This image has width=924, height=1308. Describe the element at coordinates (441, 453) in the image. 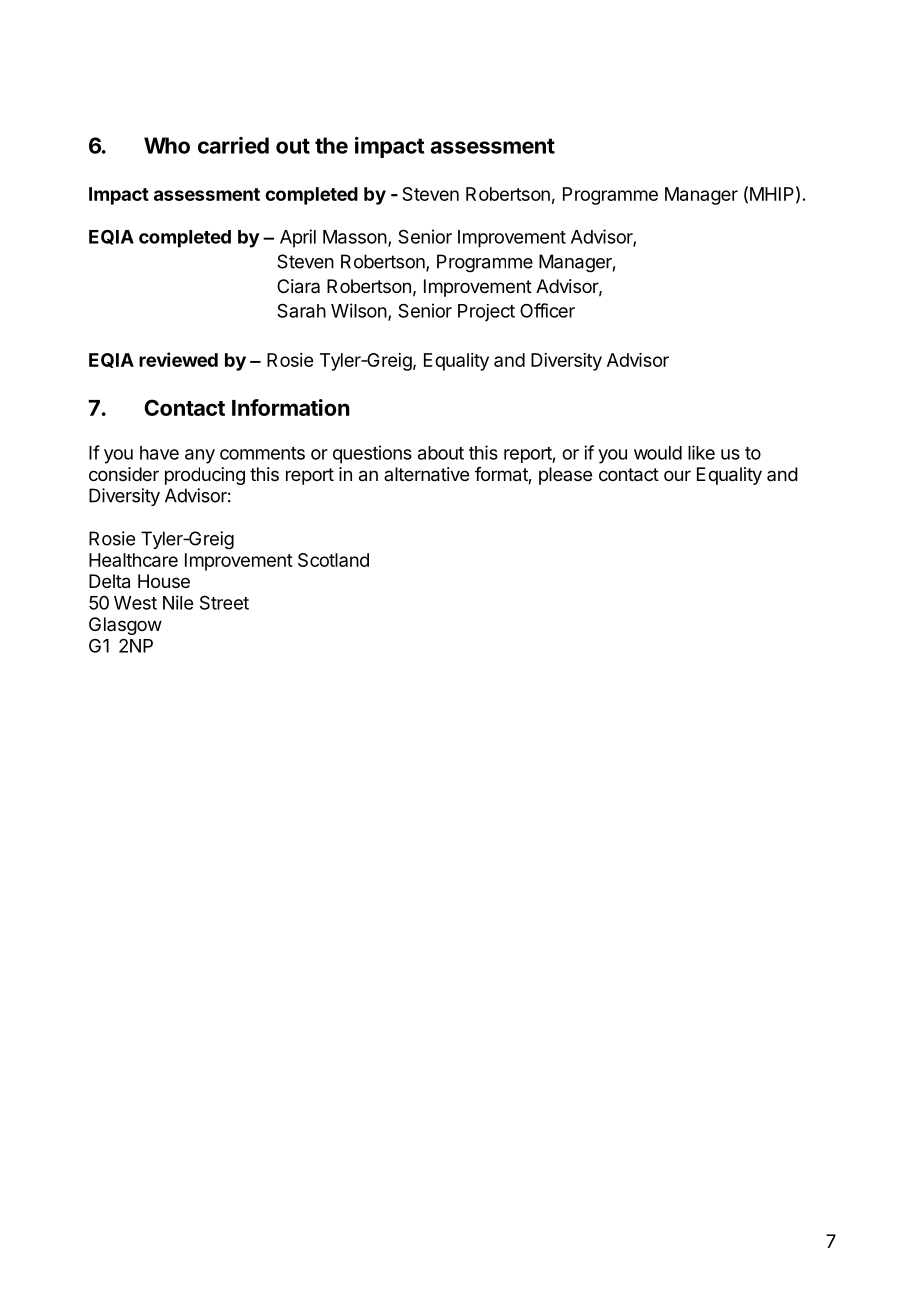

I see `about` at that location.
